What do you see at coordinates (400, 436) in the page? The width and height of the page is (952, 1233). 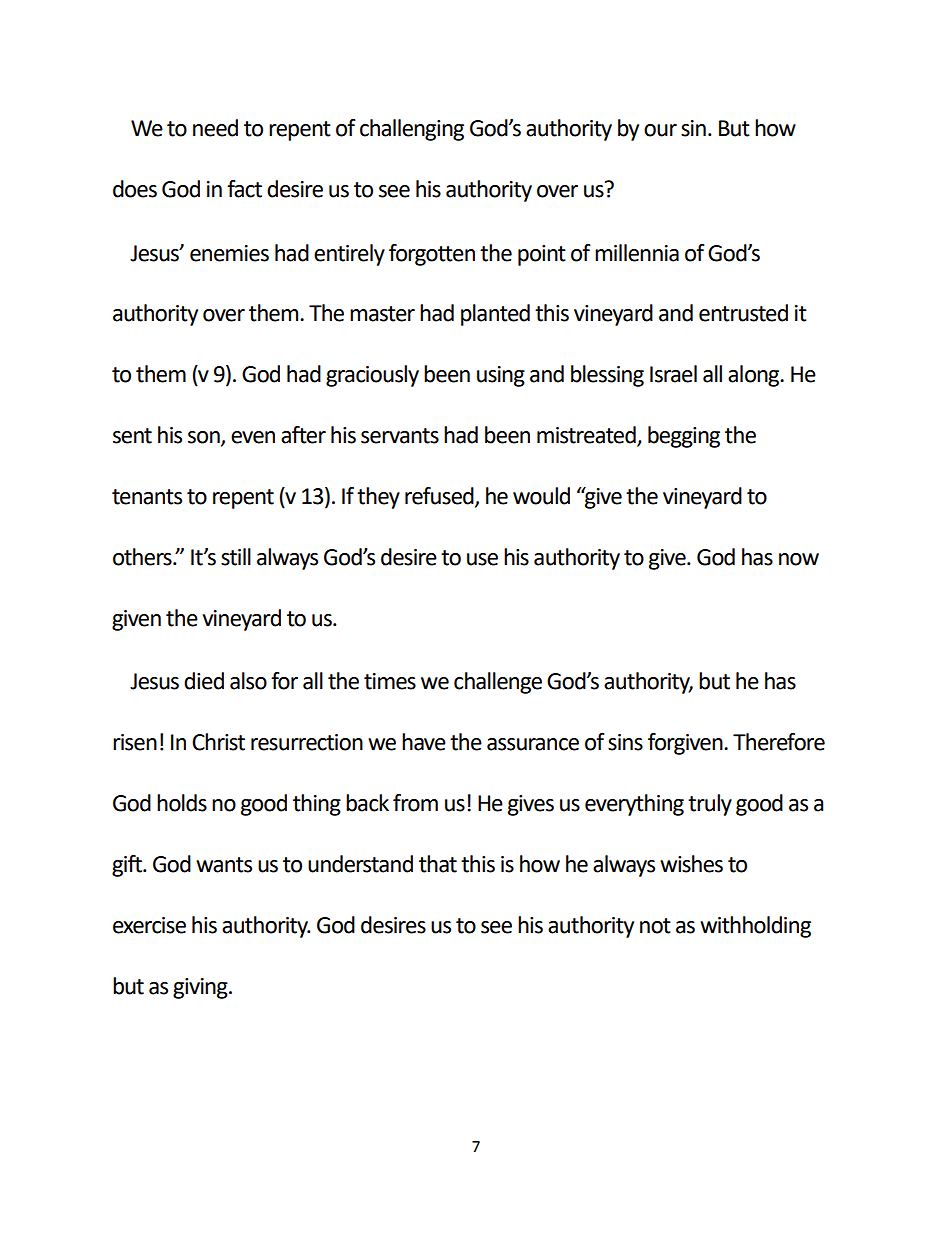 I see `servants` at bounding box center [400, 436].
